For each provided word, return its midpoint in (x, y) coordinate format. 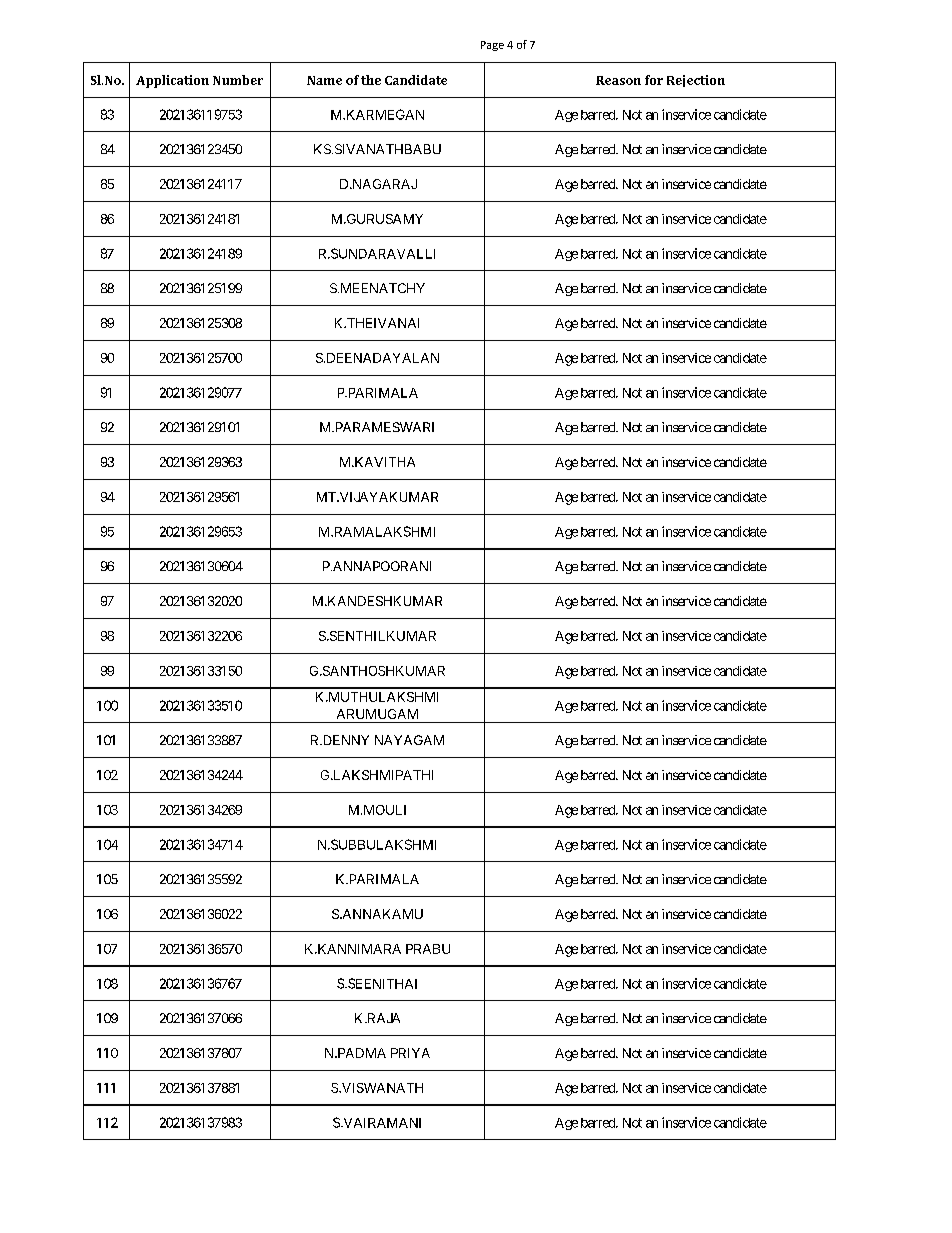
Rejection (696, 81)
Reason (618, 80)
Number (238, 80)
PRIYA (410, 1053)
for (654, 80)
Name (324, 80)
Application (172, 81)
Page (492, 46)
